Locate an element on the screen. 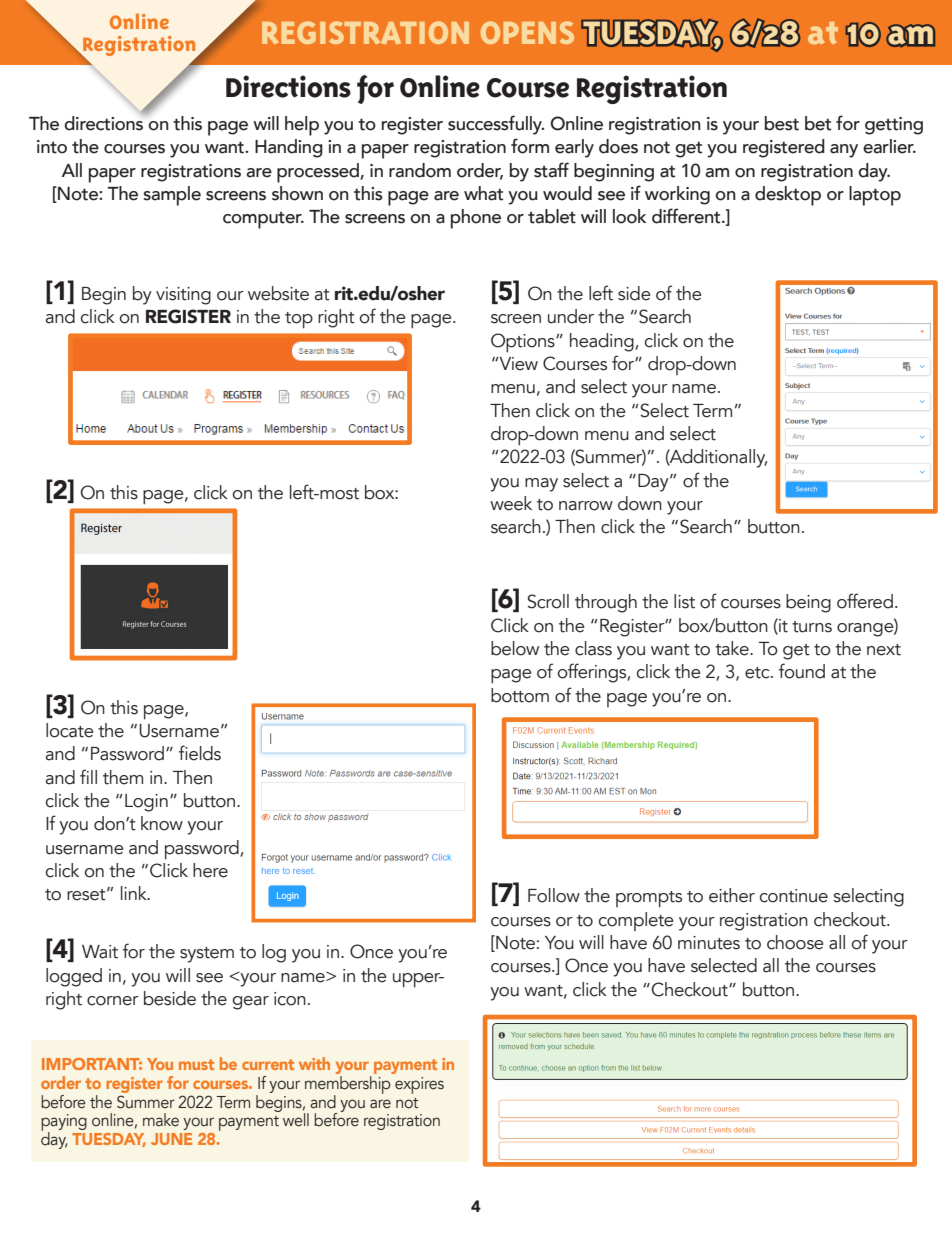 Image resolution: width=952 pixels, height=1233 pixels. being is located at coordinates (808, 603).
